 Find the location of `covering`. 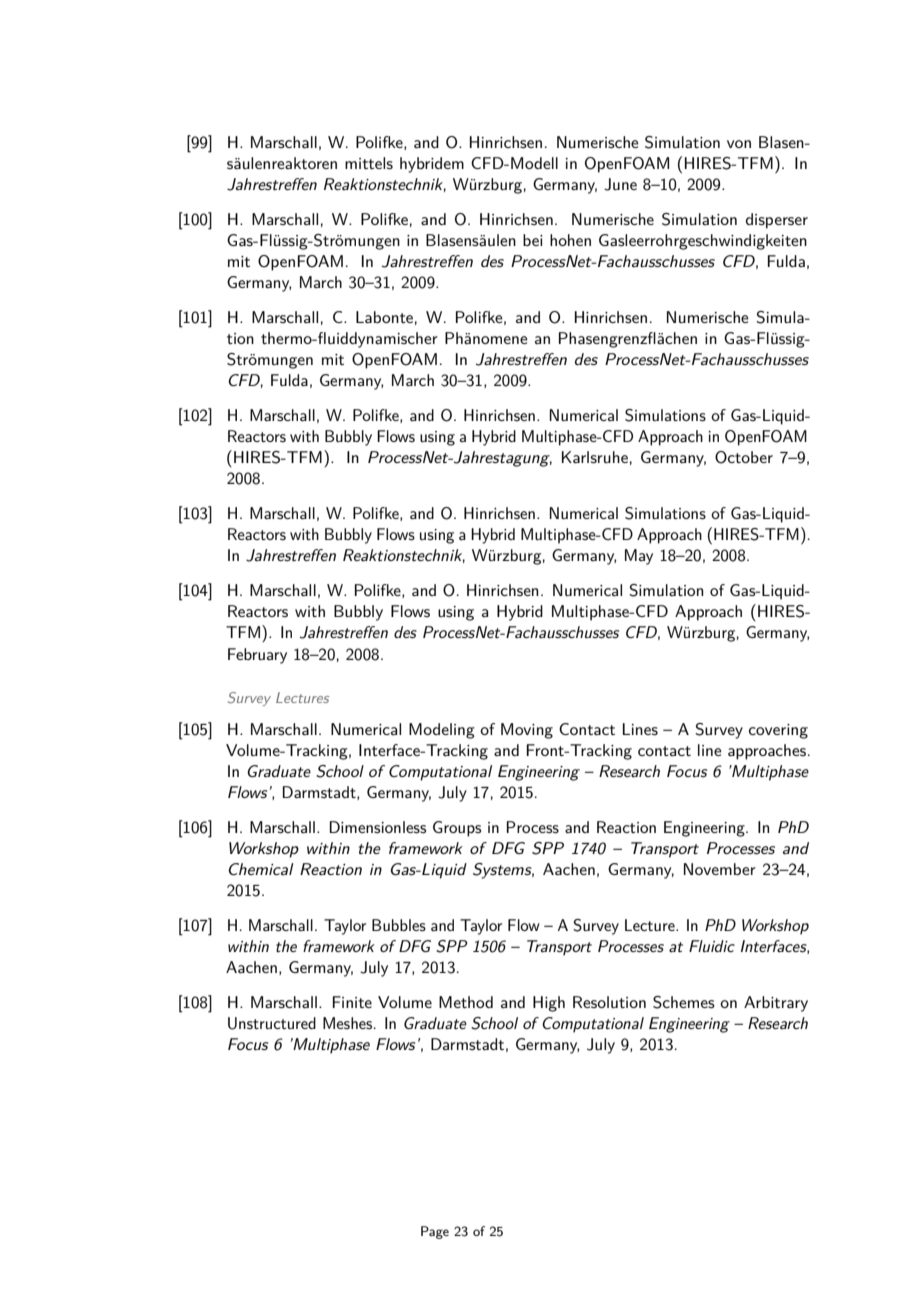

covering is located at coordinates (778, 731).
